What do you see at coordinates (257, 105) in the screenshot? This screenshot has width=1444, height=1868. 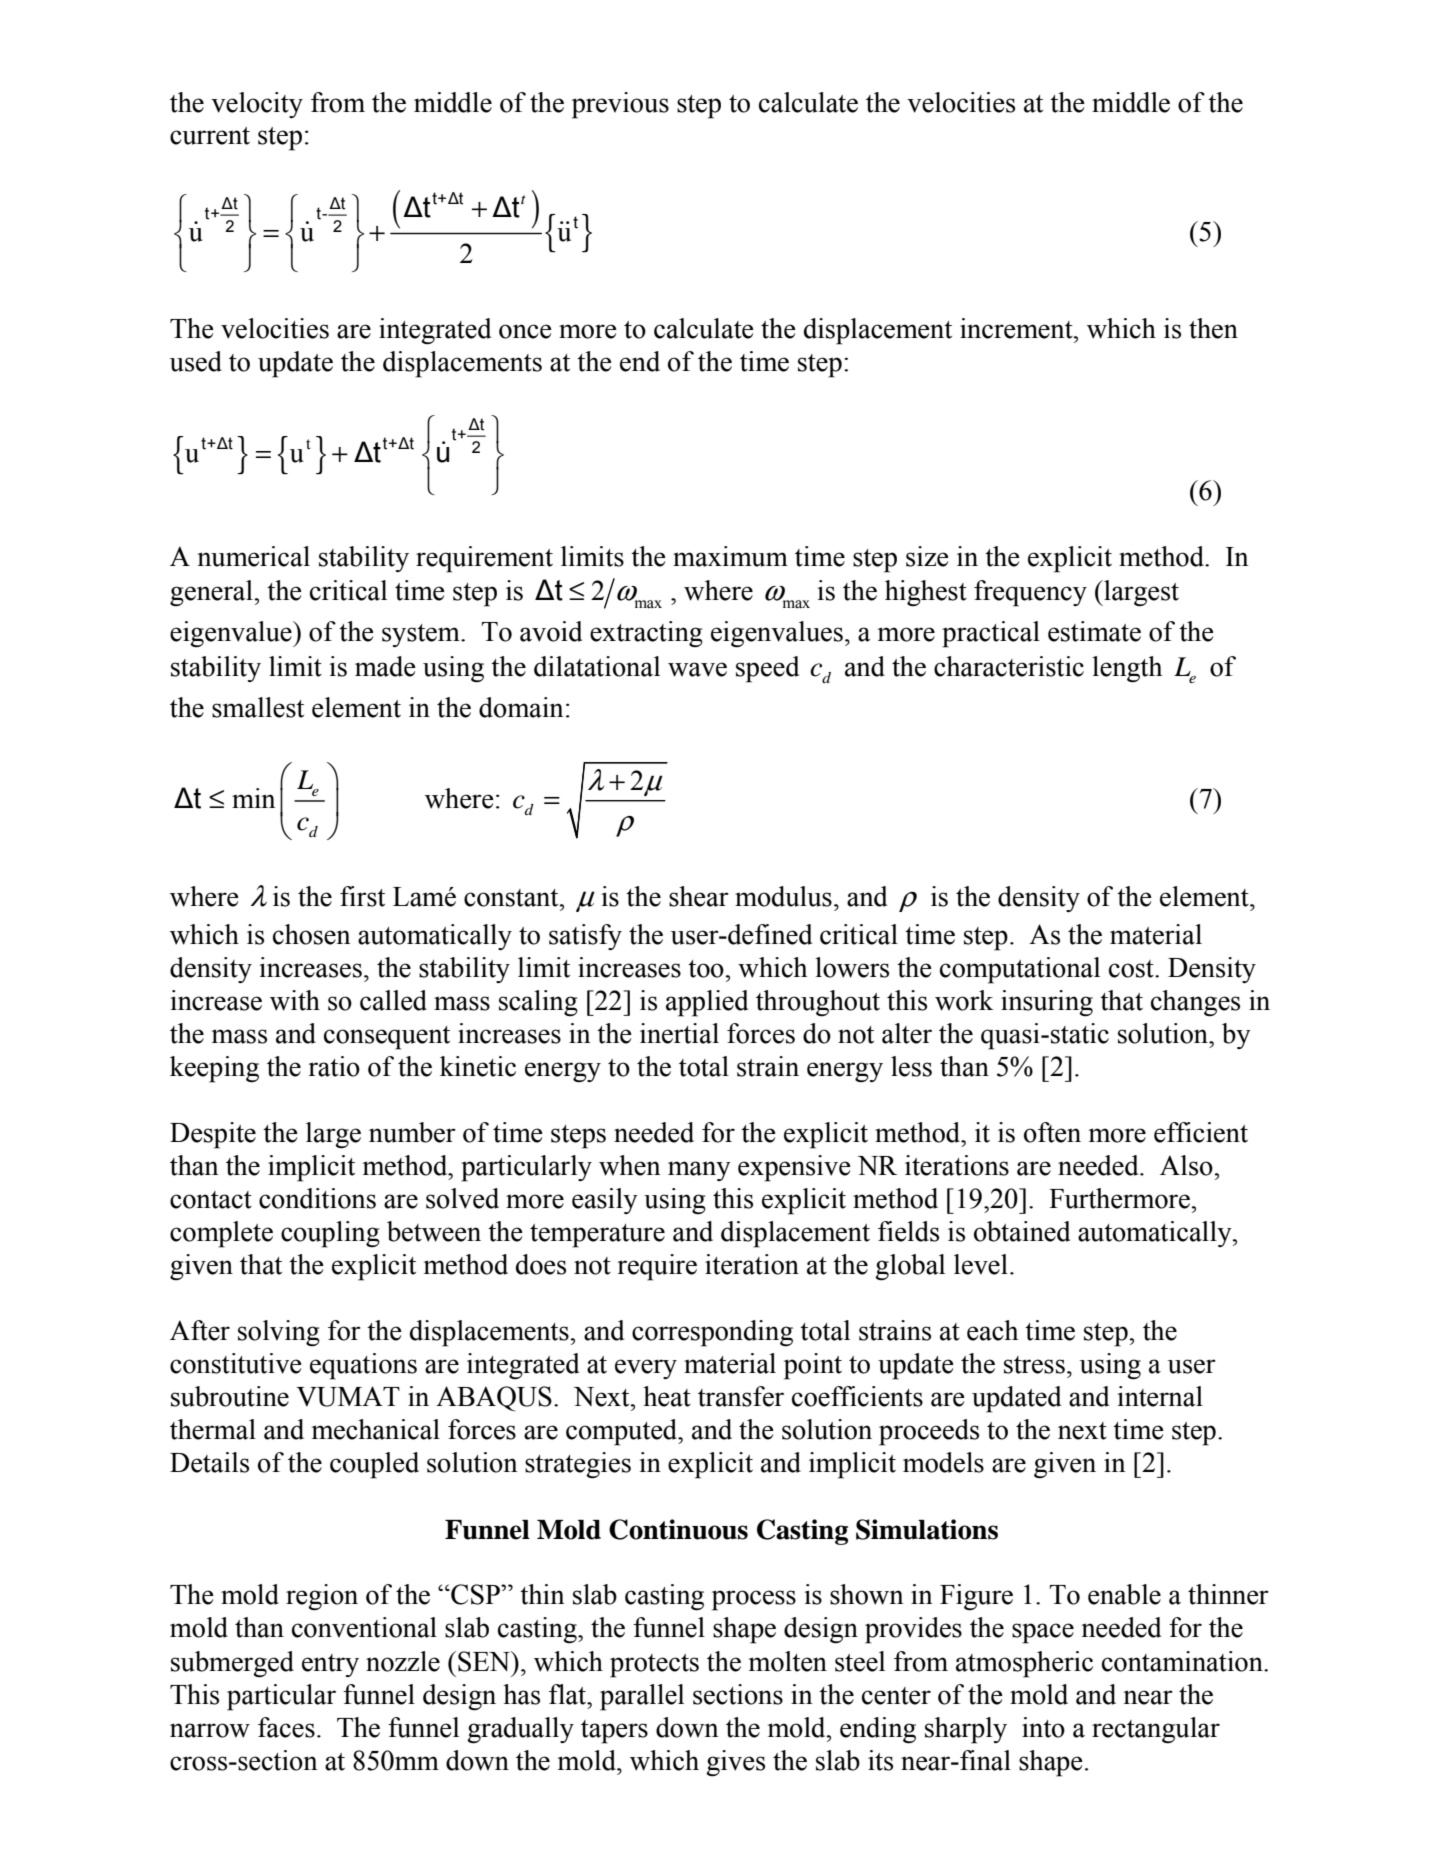 I see `velocity` at bounding box center [257, 105].
